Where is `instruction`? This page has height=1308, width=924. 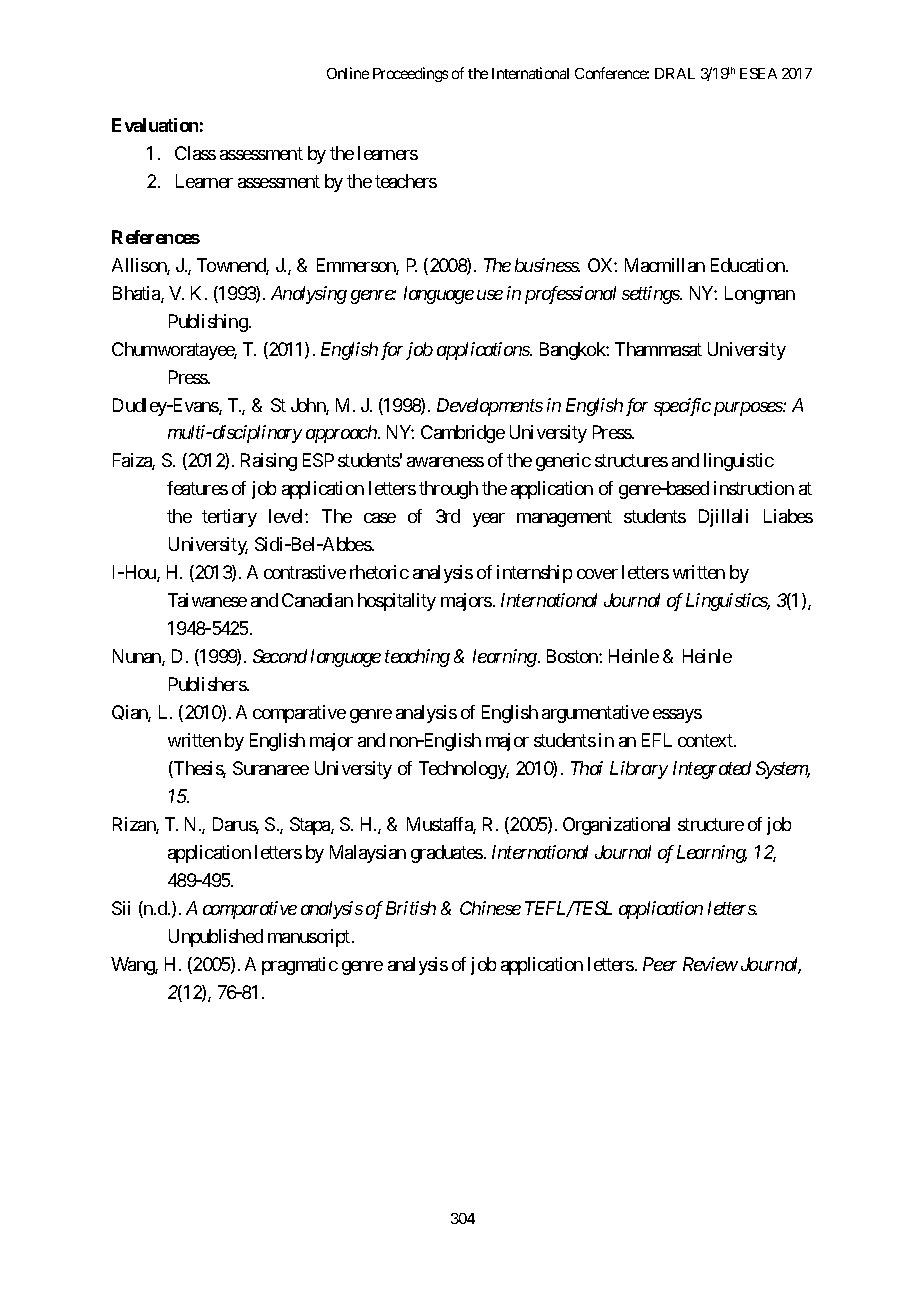 instruction is located at coordinates (754, 488).
